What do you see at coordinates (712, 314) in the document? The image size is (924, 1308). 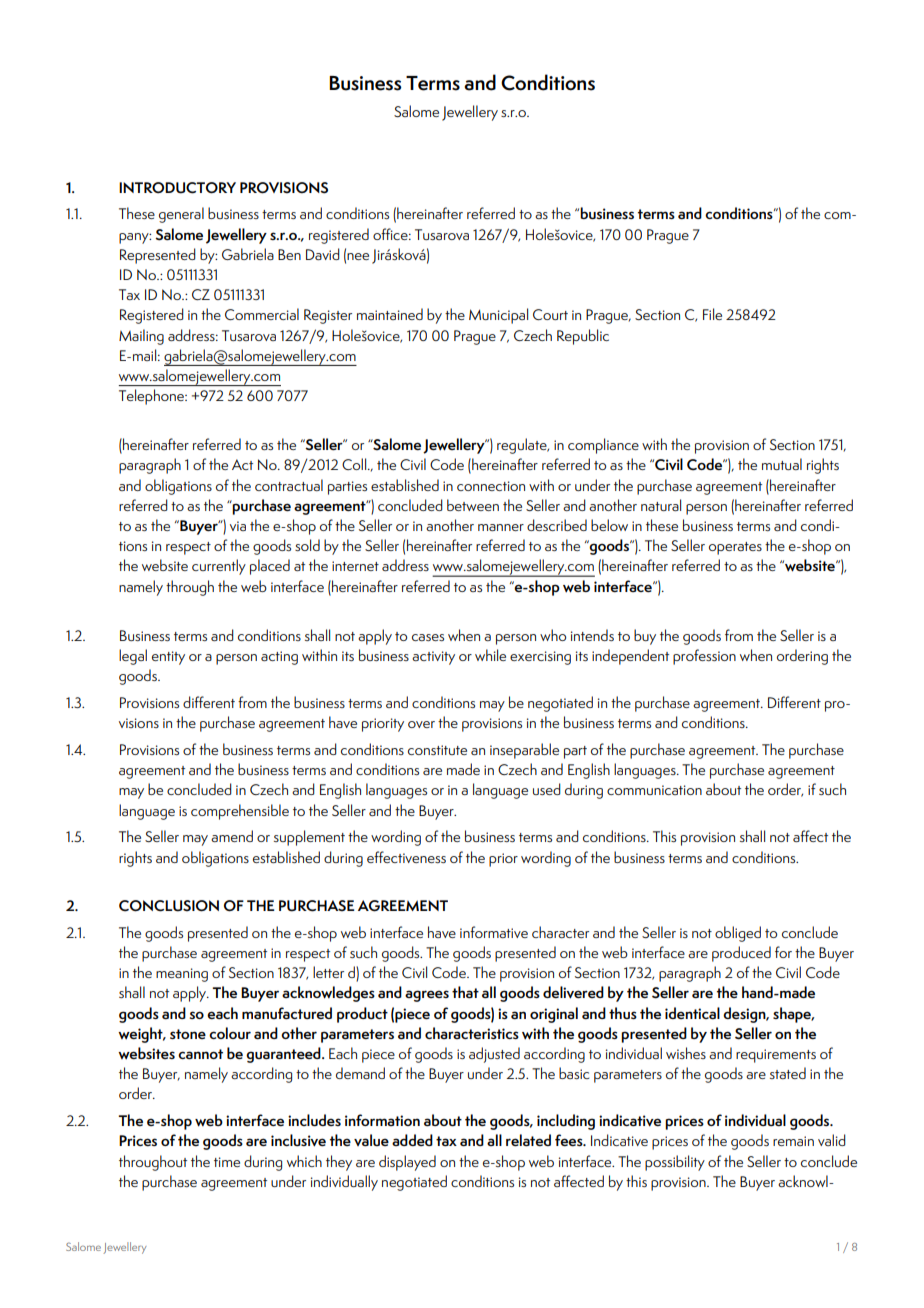 I see `File` at bounding box center [712, 314].
